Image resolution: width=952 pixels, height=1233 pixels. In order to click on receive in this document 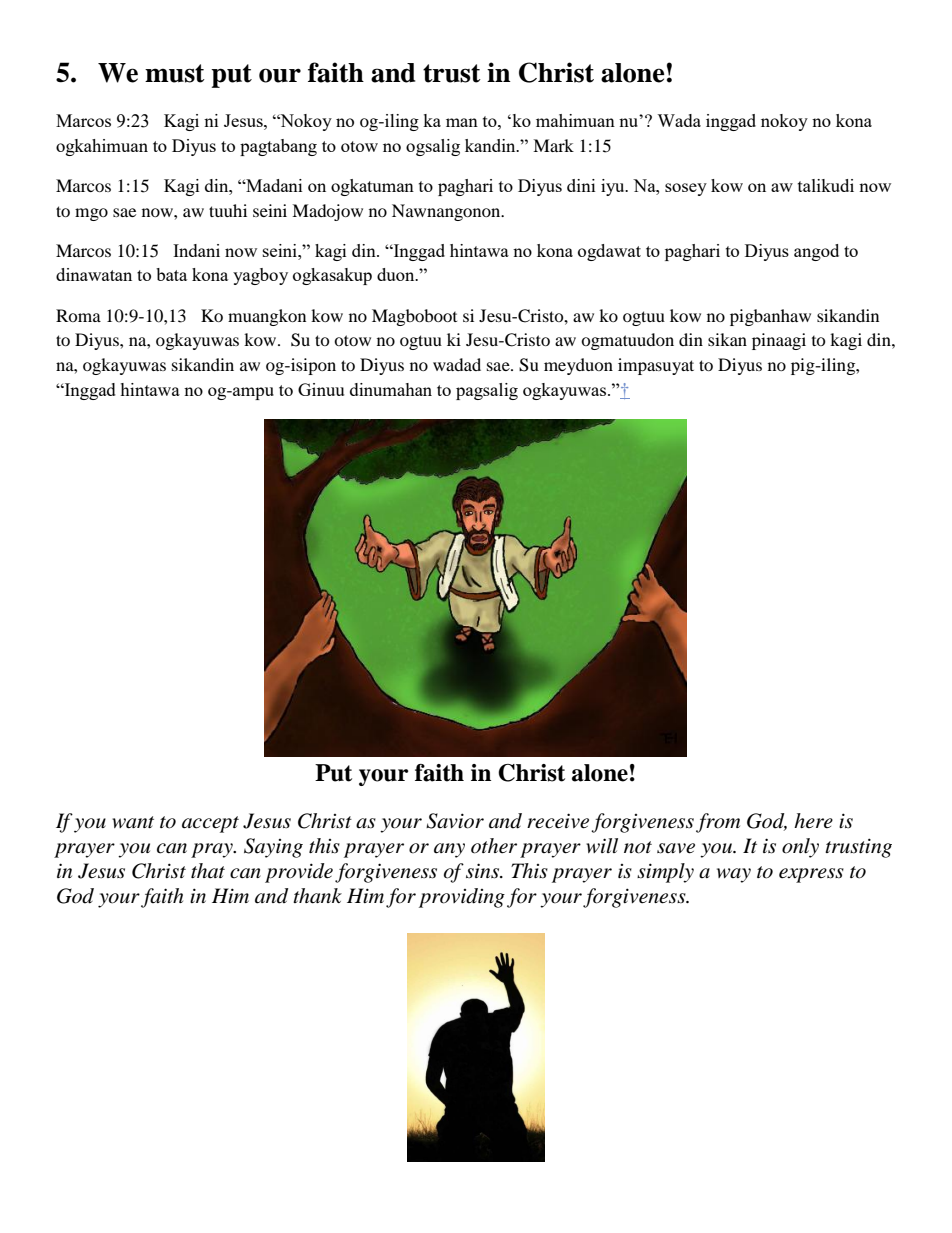, I will do `click(558, 821)`.
